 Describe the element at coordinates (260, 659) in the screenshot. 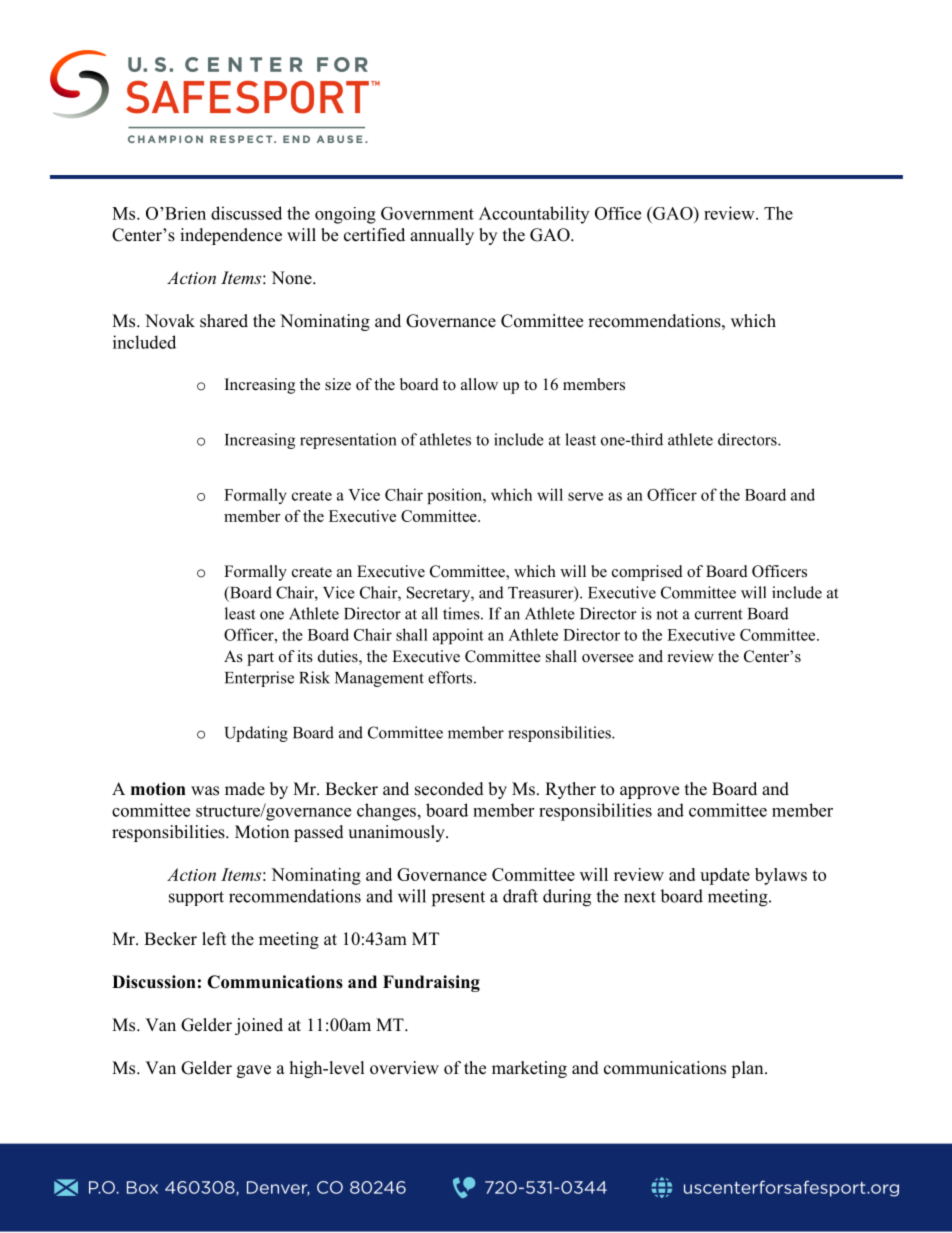

I see `part` at that location.
